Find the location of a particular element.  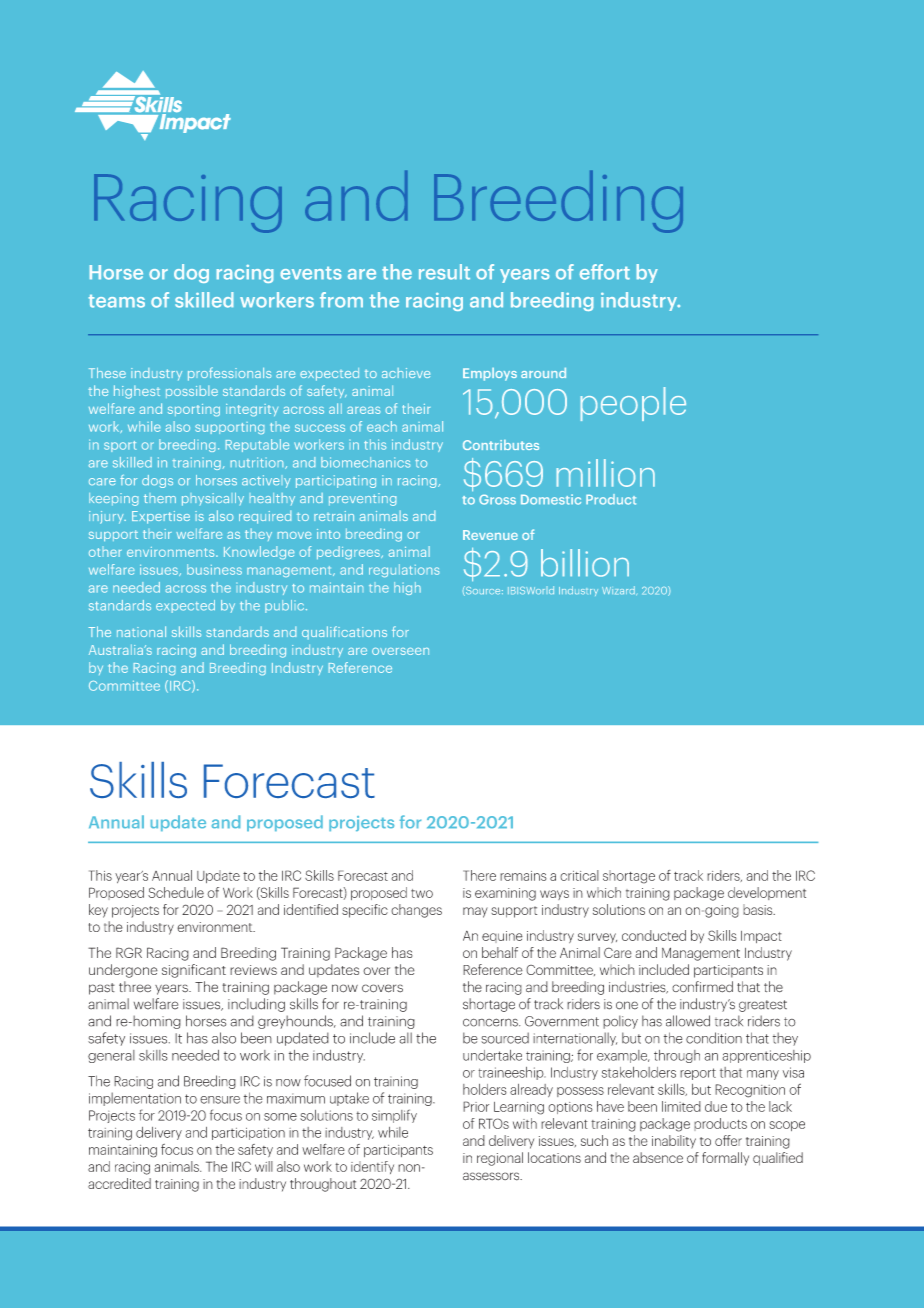

effort is located at coordinates (605, 272).
